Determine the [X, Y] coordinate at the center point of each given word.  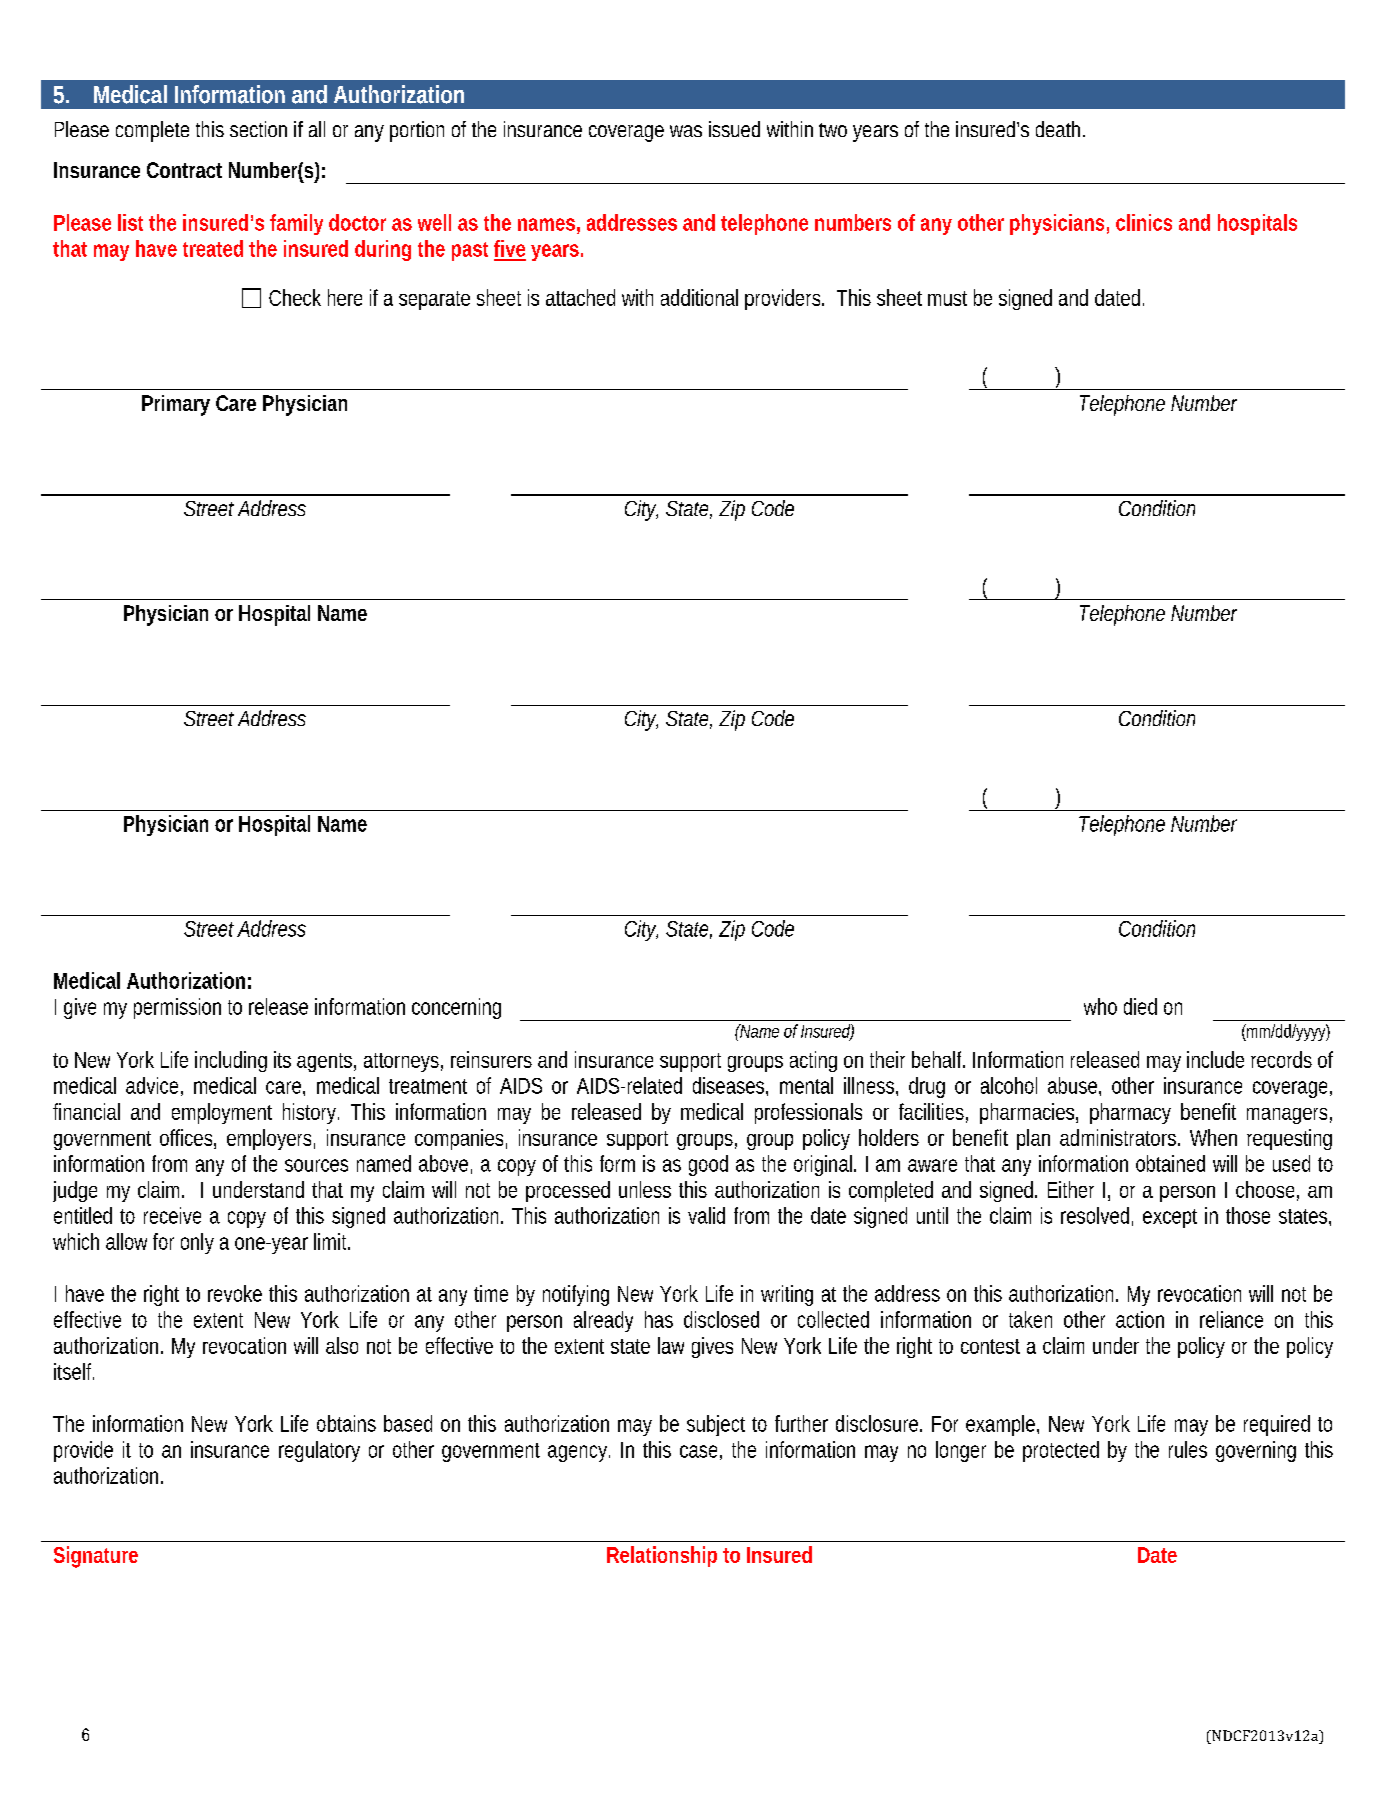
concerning [456, 1008]
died [1140, 1006]
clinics [1144, 222]
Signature [96, 1557]
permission [177, 1008]
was [686, 131]
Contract [184, 170]
